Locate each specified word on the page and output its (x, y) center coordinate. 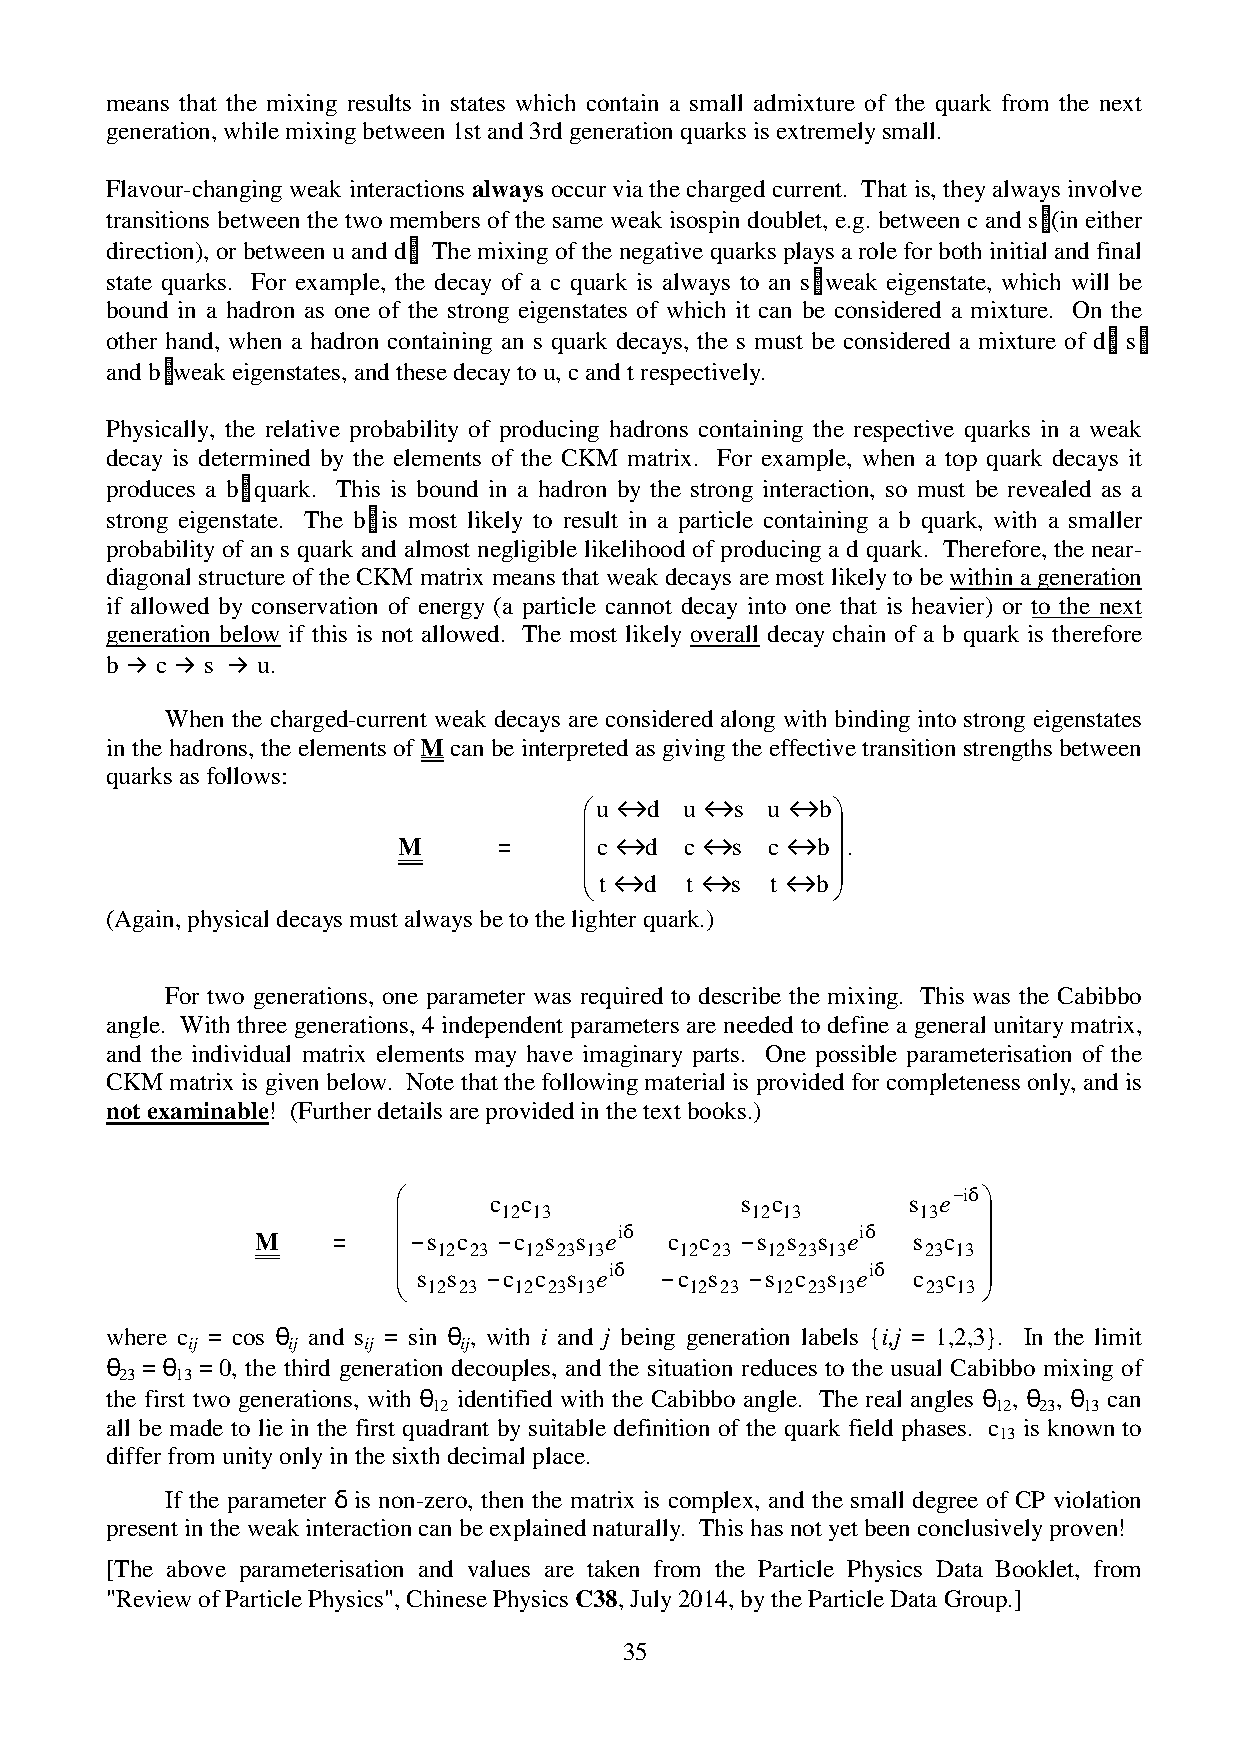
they (964, 191)
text (662, 1112)
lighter (604, 921)
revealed (1049, 488)
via (628, 188)
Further (333, 1110)
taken (613, 1568)
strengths (1008, 750)
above (196, 1568)
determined (254, 457)
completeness (953, 1084)
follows (243, 775)
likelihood (635, 548)
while (251, 130)
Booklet (1036, 1568)
